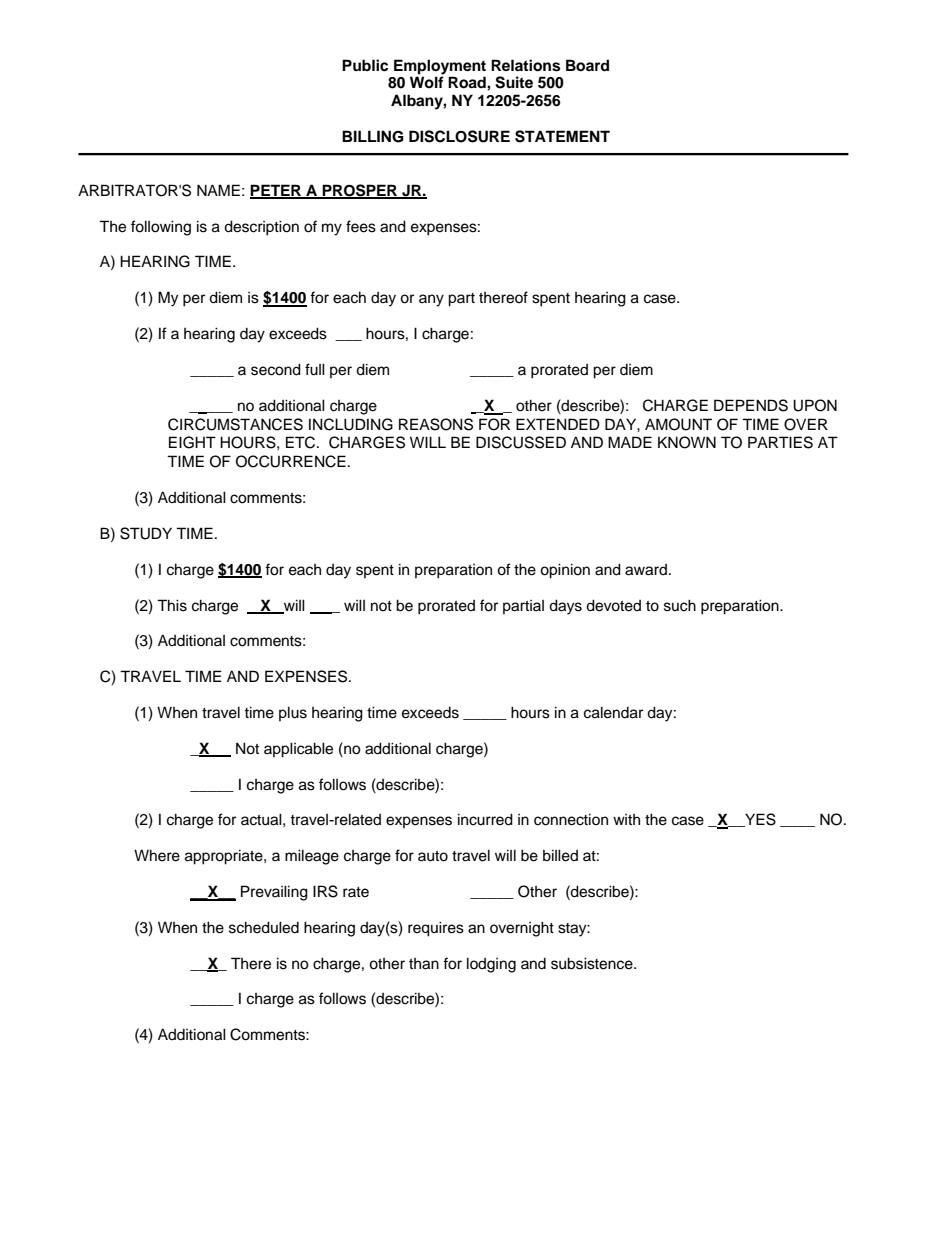 This screenshot has height=1233, width=952. Describe the element at coordinates (521, 442) in the screenshot. I see `DISCUSSED` at that location.
